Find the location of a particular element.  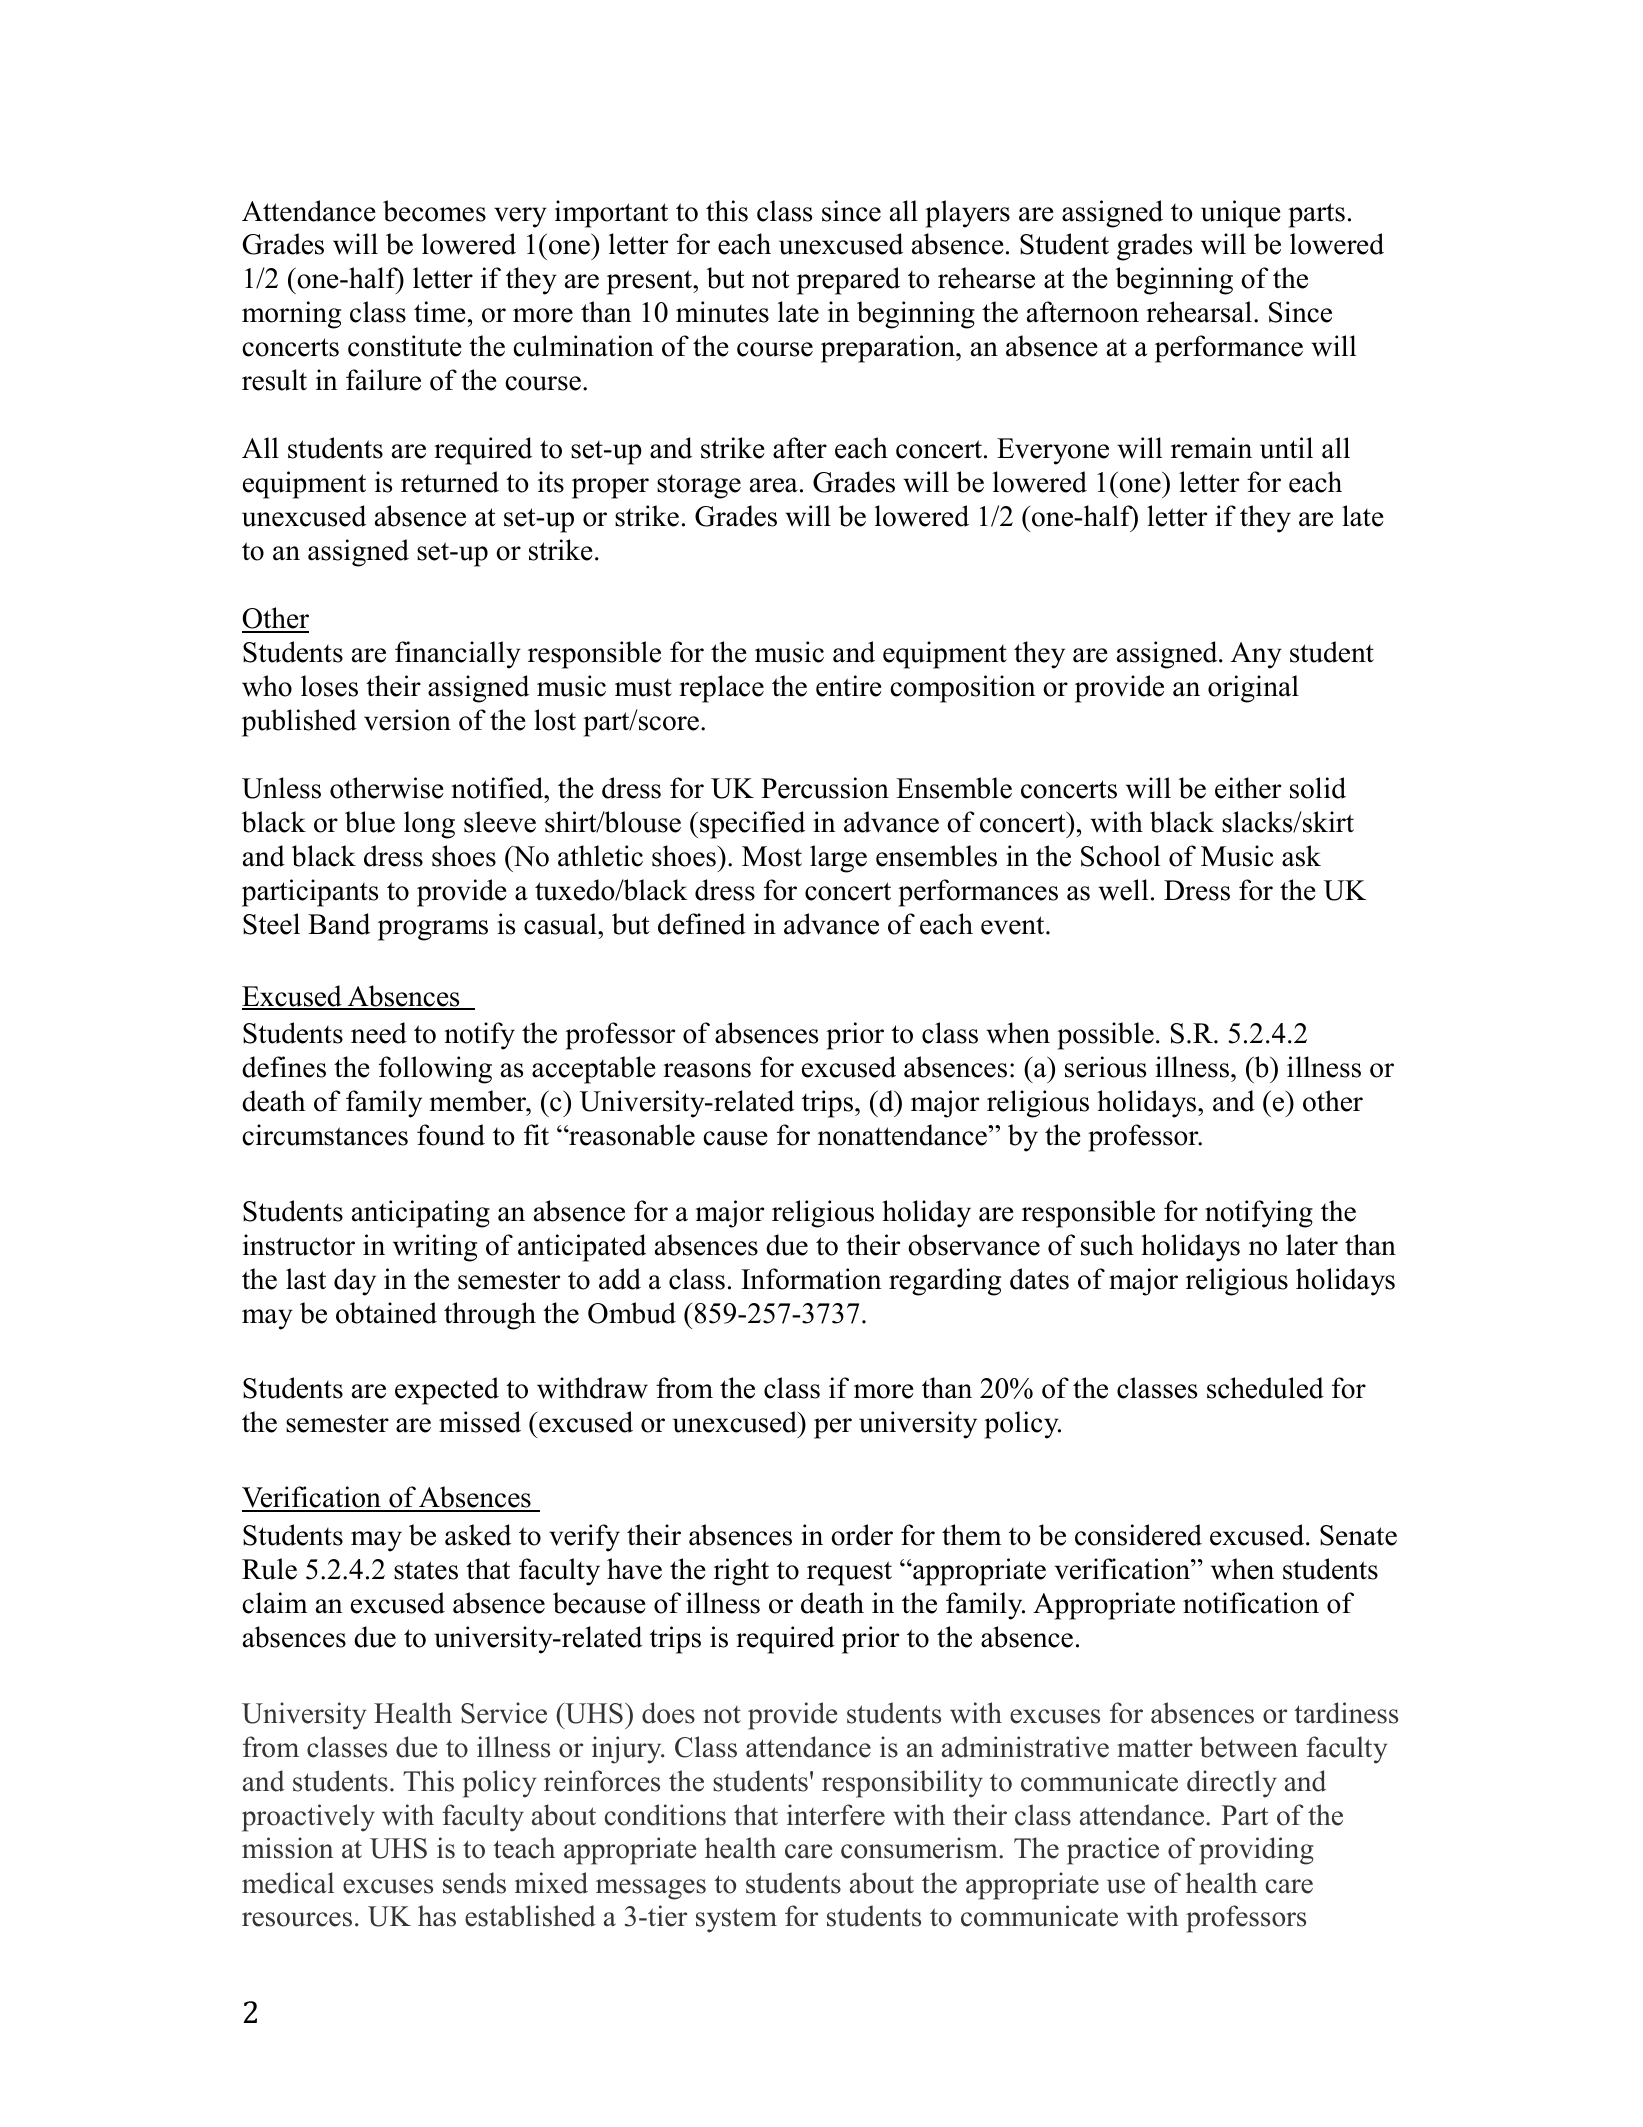

Information is located at coordinates (811, 1279).
